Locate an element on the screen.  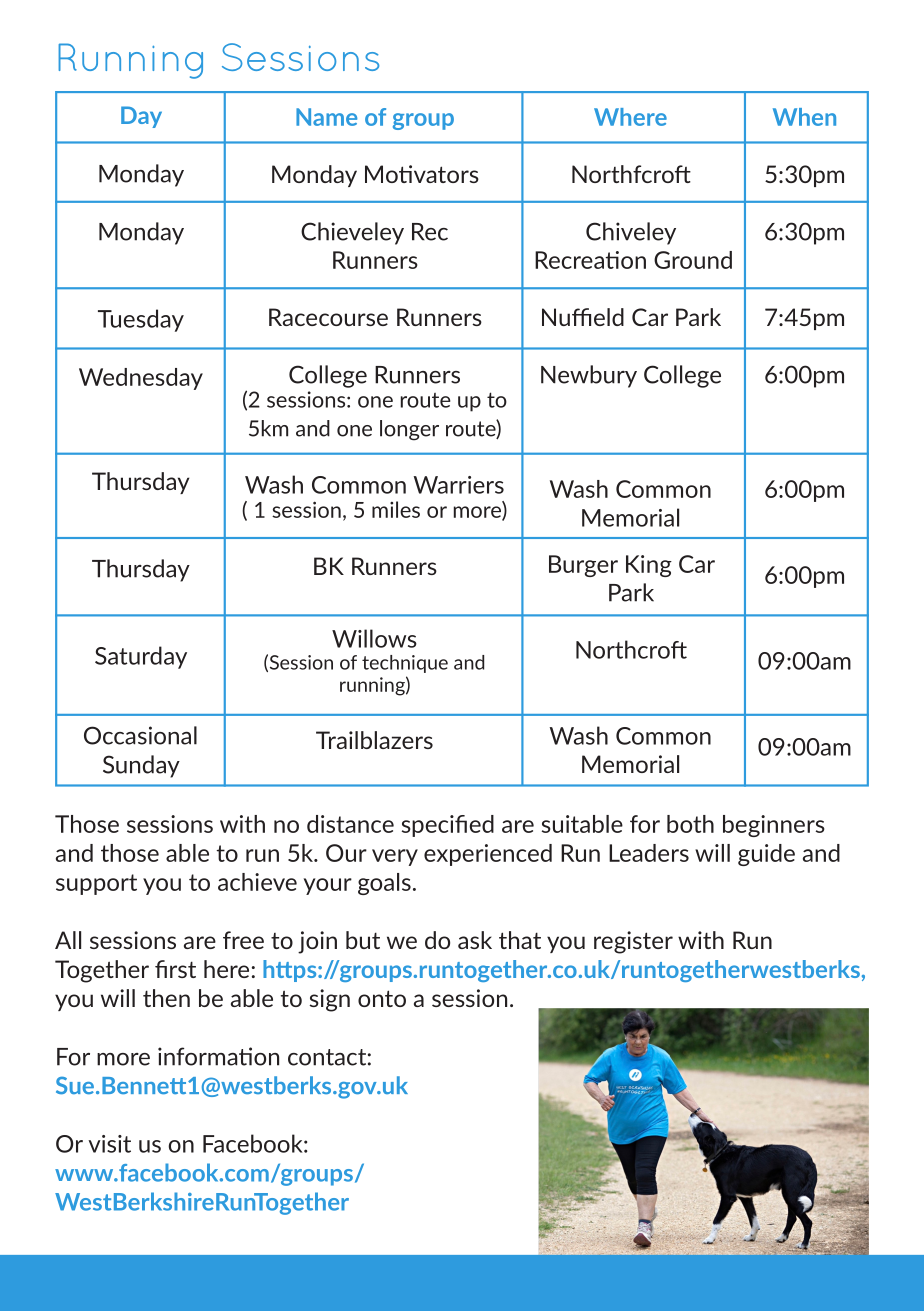
technique is located at coordinates (405, 664).
